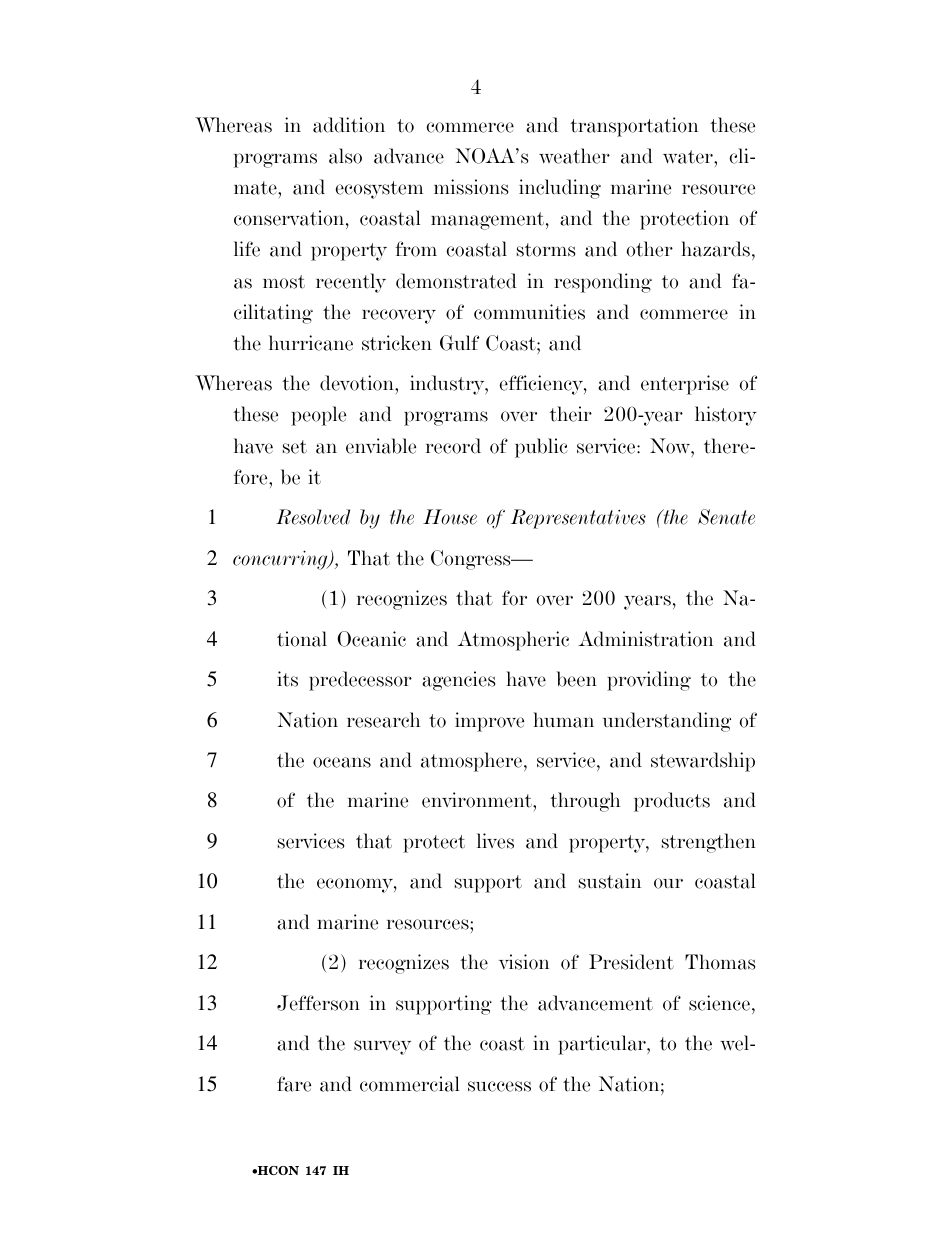  What do you see at coordinates (513, 641) in the screenshot?
I see `Atmospheric` at bounding box center [513, 641].
